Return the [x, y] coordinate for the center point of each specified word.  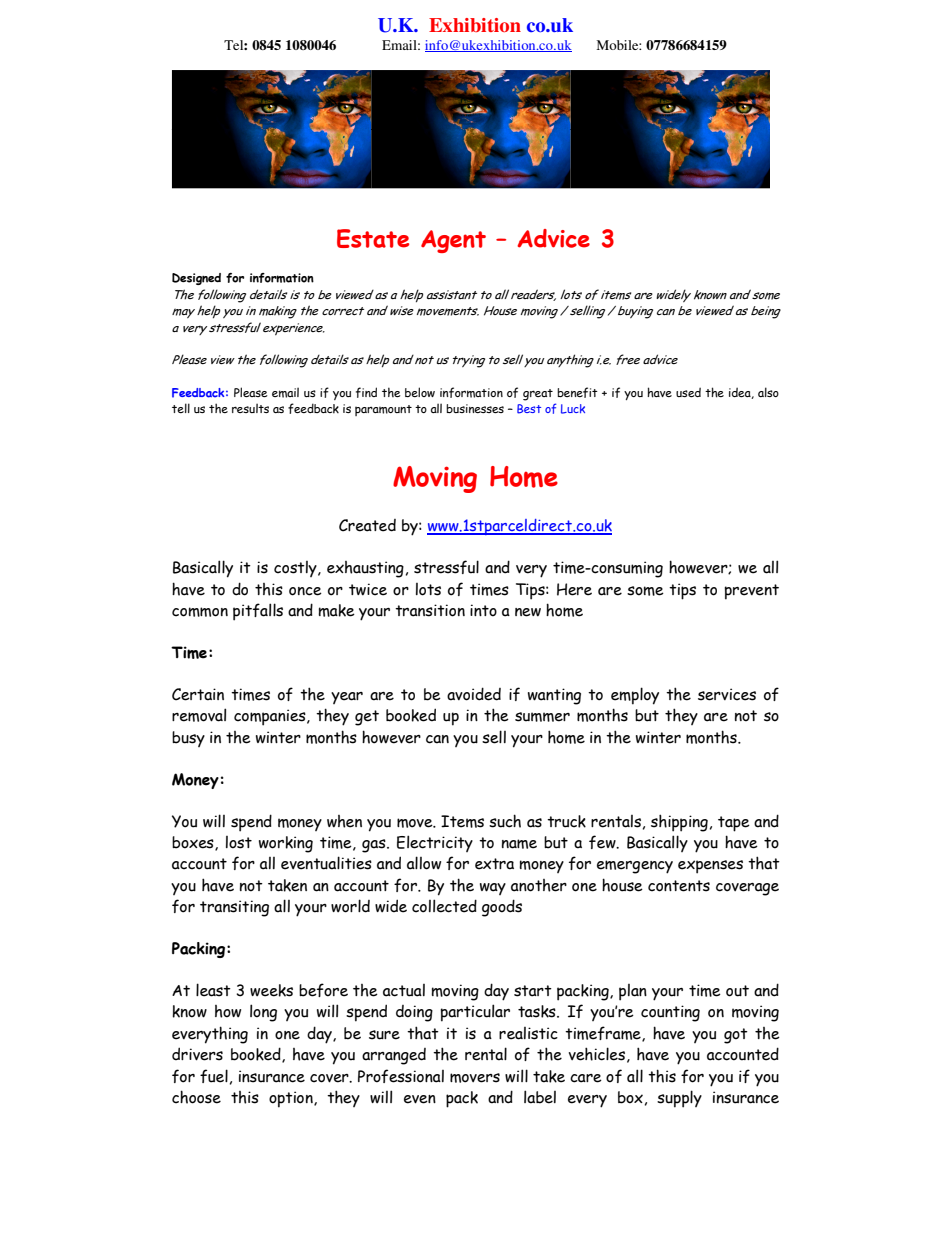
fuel [214, 1076]
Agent [453, 241]
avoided [474, 694]
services [727, 694]
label [540, 1097]
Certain [198, 694]
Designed [196, 279]
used [688, 392]
